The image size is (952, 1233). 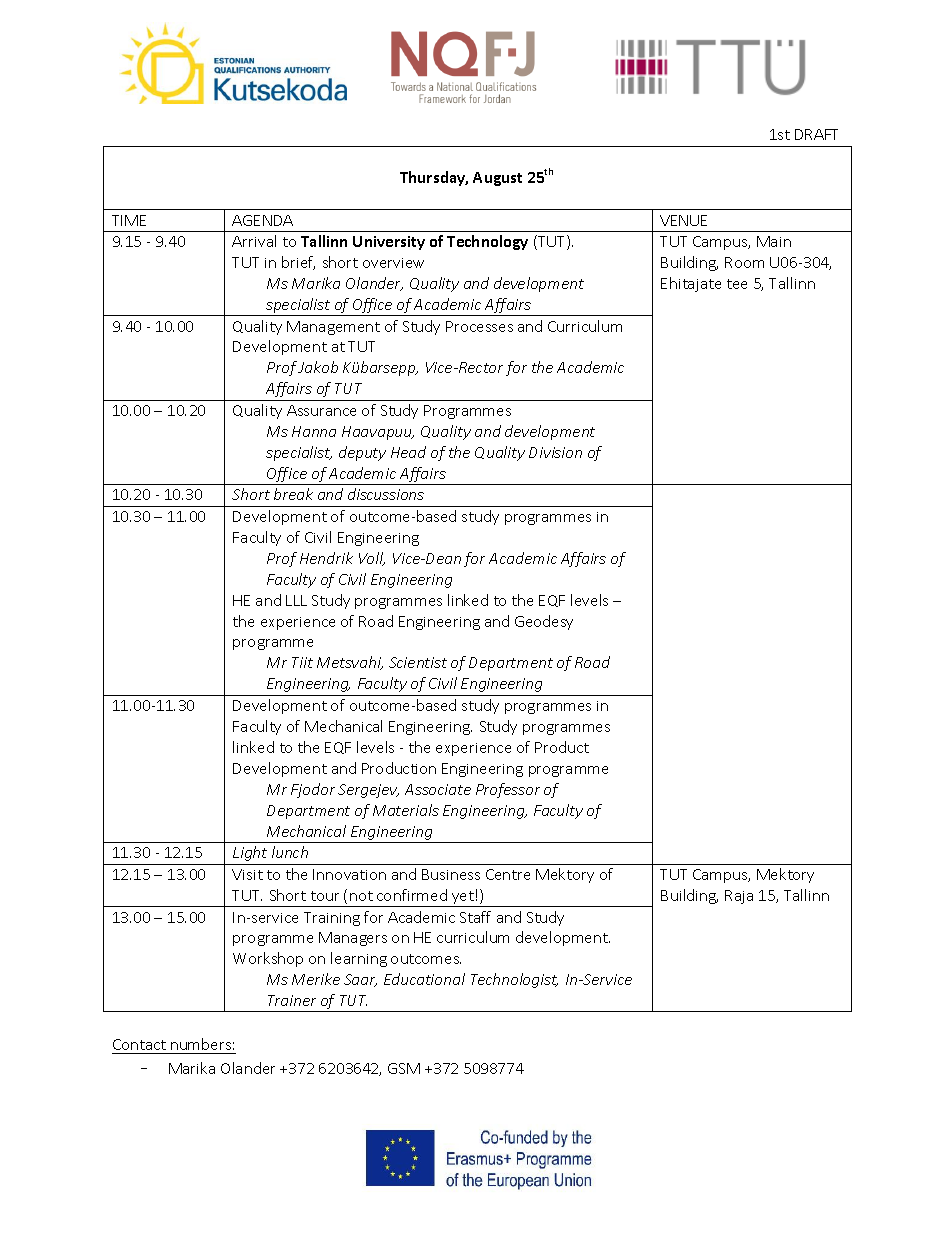 What do you see at coordinates (816, 134) in the page?
I see `DRAFT` at bounding box center [816, 134].
